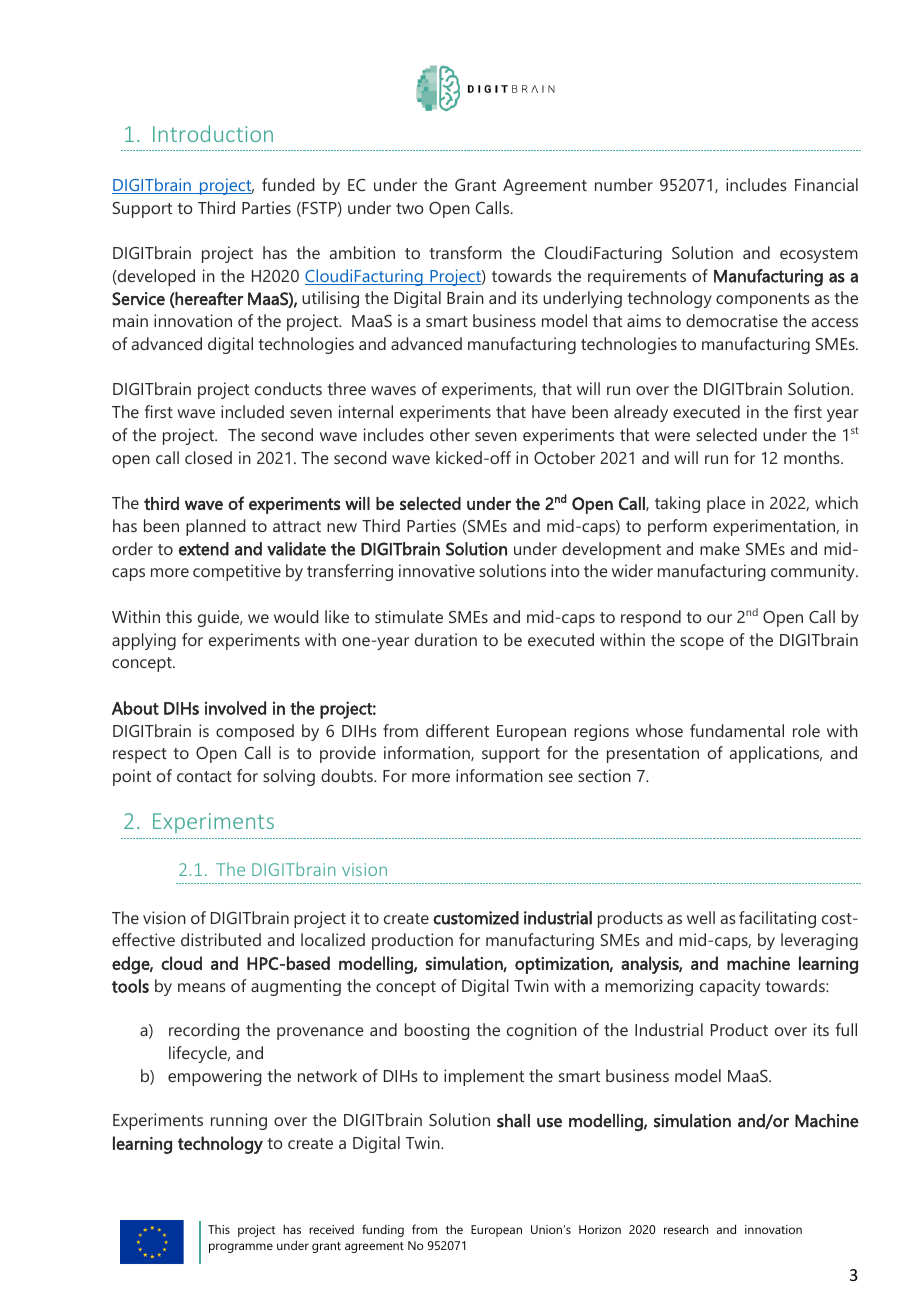 The height and width of the document is (1309, 924). What do you see at coordinates (204, 776) in the document?
I see `contact` at bounding box center [204, 776].
